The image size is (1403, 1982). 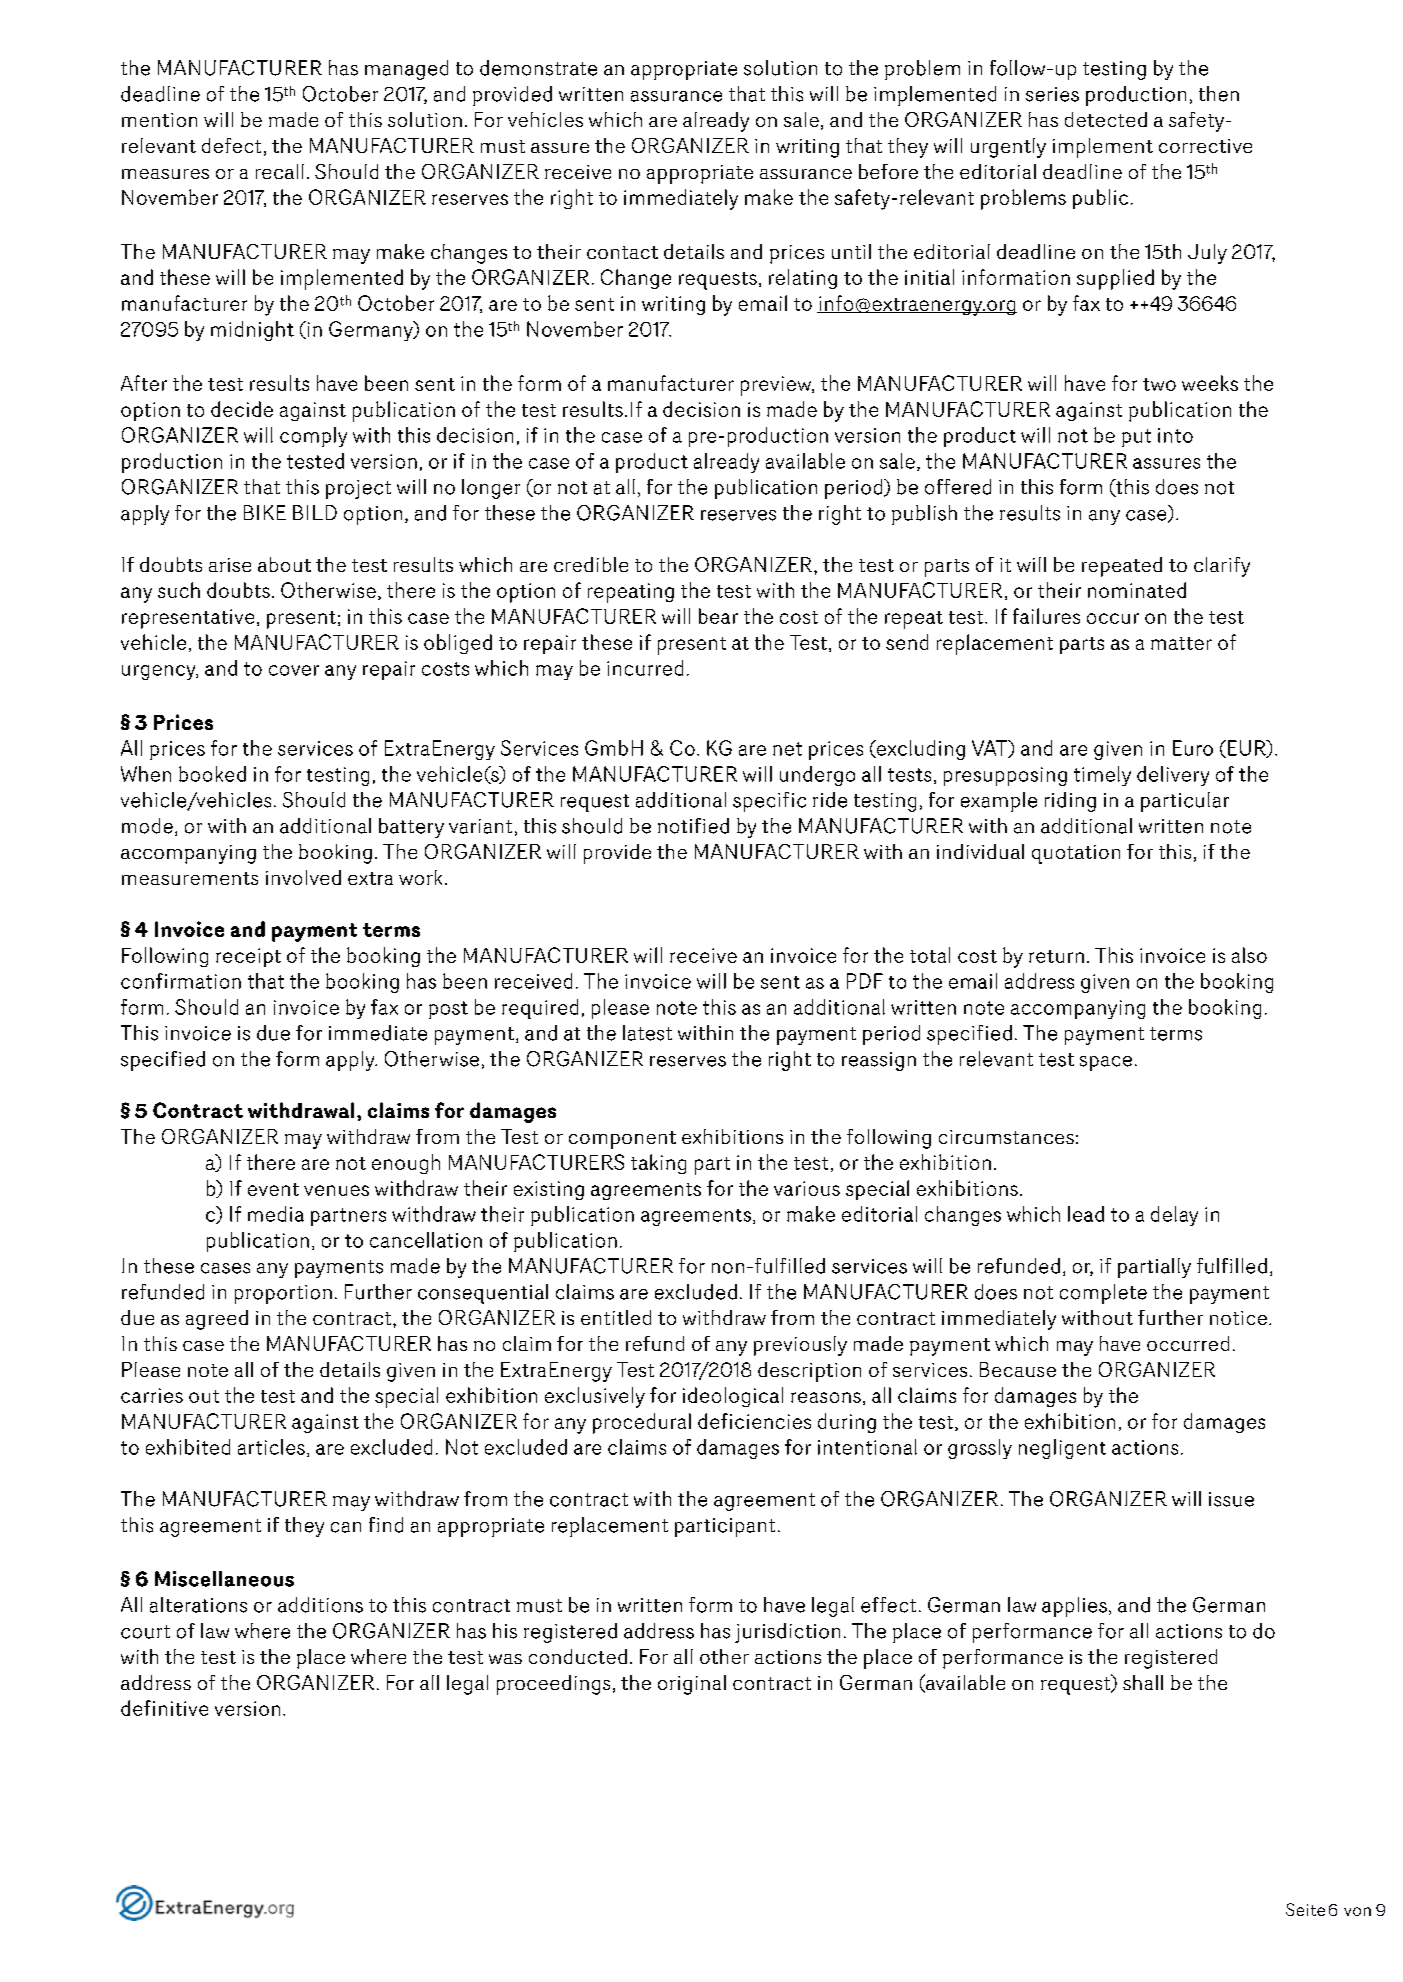 I want to click on Euro, so click(x=1193, y=748).
